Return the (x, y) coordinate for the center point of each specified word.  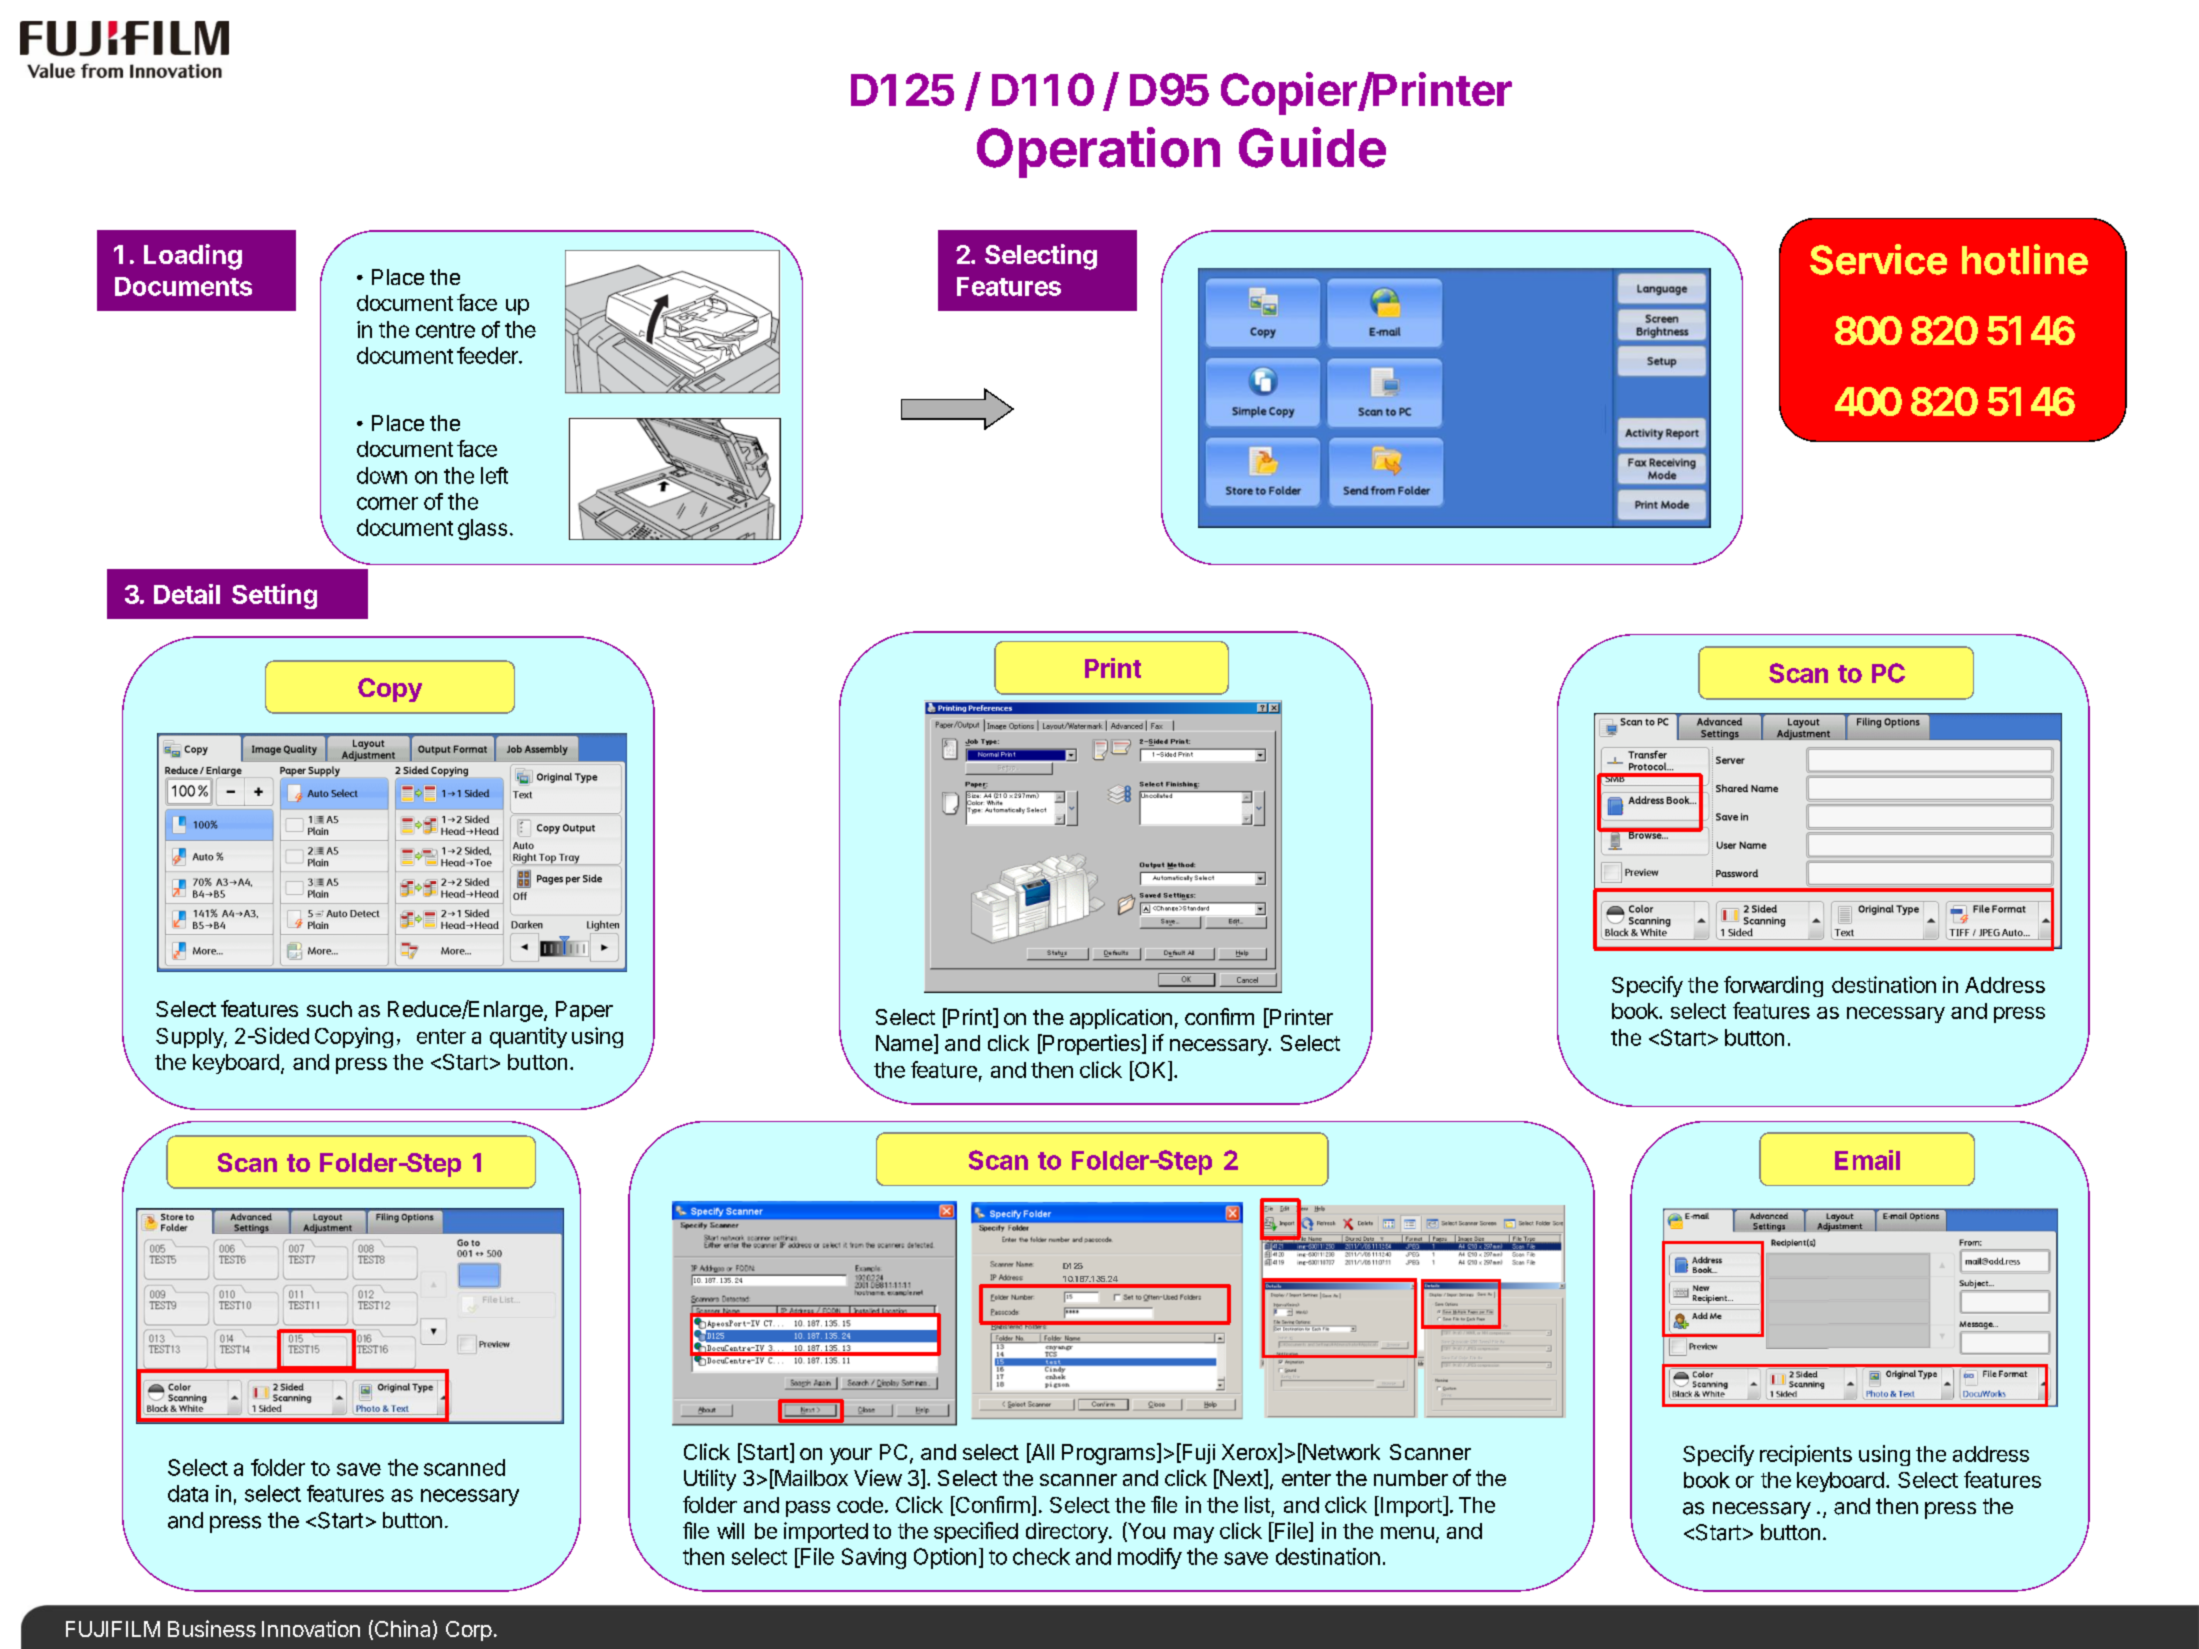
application (1121, 1019)
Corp (469, 1631)
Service (1878, 259)
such (329, 1009)
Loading (193, 257)
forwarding (1773, 986)
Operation (1098, 152)
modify (1150, 1558)
